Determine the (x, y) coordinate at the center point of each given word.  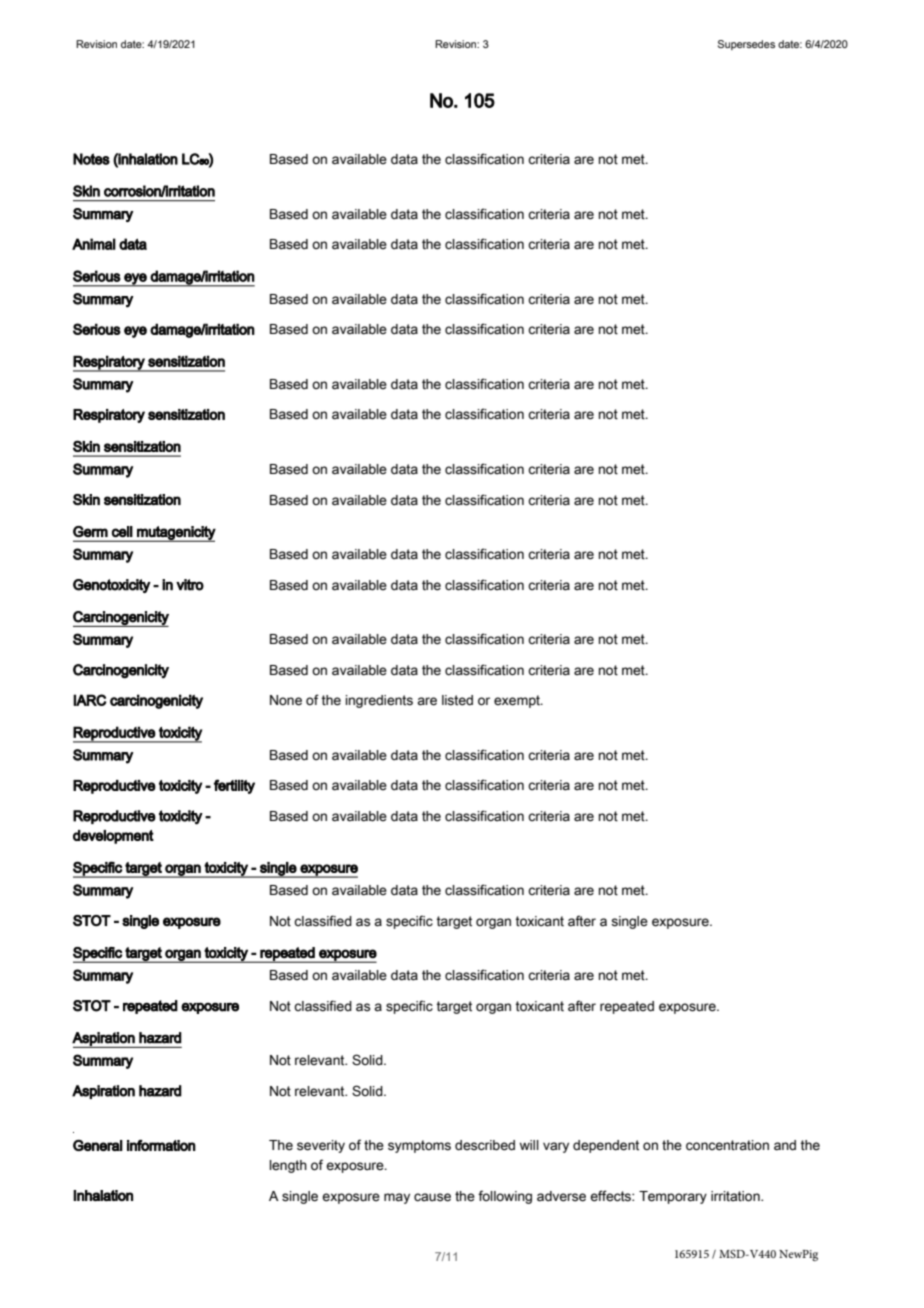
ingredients (379, 701)
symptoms (419, 1146)
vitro (190, 585)
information (161, 1145)
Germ (90, 532)
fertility (234, 786)
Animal (94, 244)
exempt (518, 701)
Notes (91, 159)
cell (122, 532)
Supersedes (746, 45)
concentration (727, 1145)
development (113, 837)
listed (457, 700)
